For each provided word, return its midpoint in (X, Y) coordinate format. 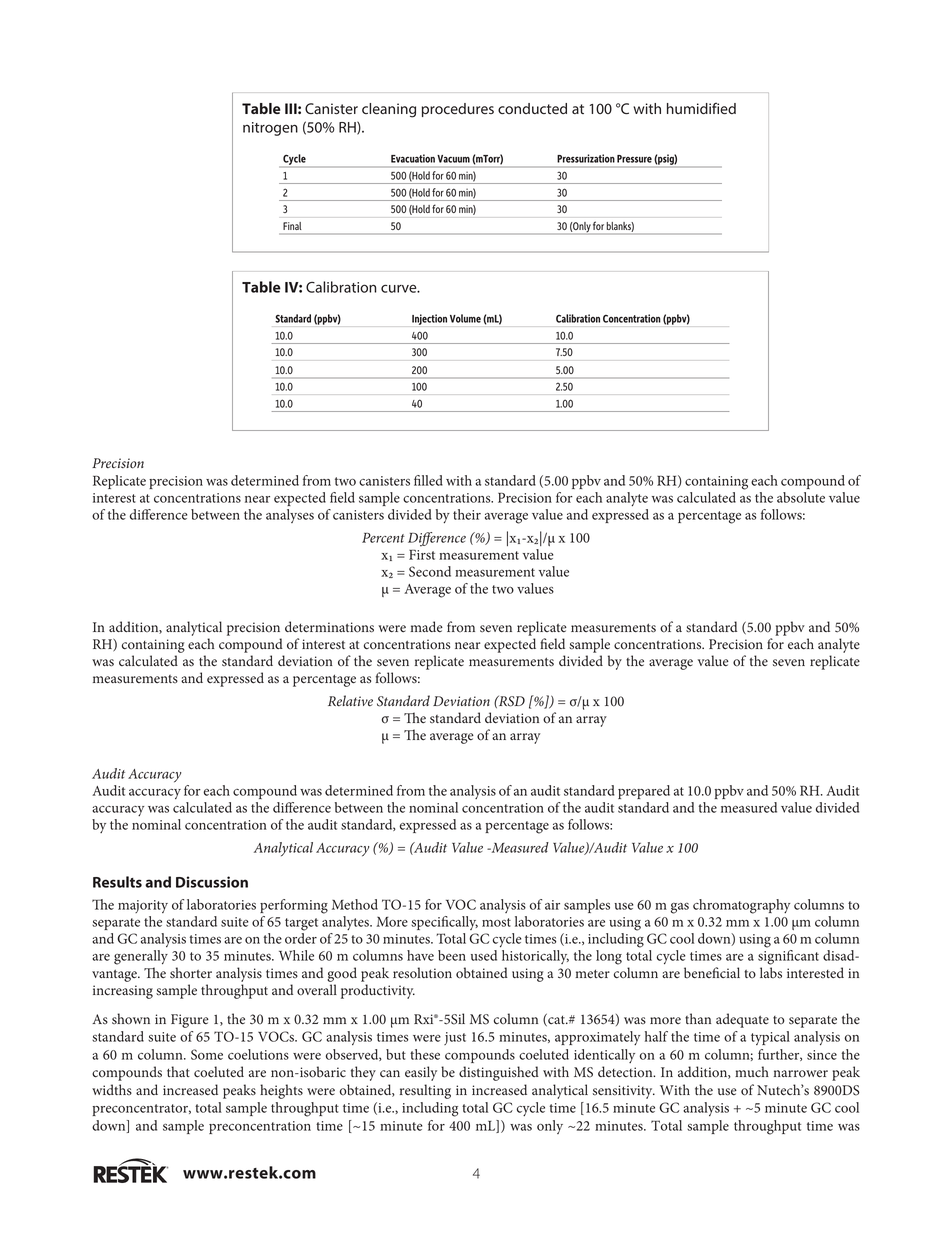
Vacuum (454, 159)
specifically (444, 923)
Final (292, 226)
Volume (465, 318)
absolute (801, 497)
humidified (701, 108)
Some (207, 1054)
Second (430, 571)
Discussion (212, 882)
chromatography (741, 906)
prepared (644, 792)
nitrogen (270, 129)
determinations (329, 627)
